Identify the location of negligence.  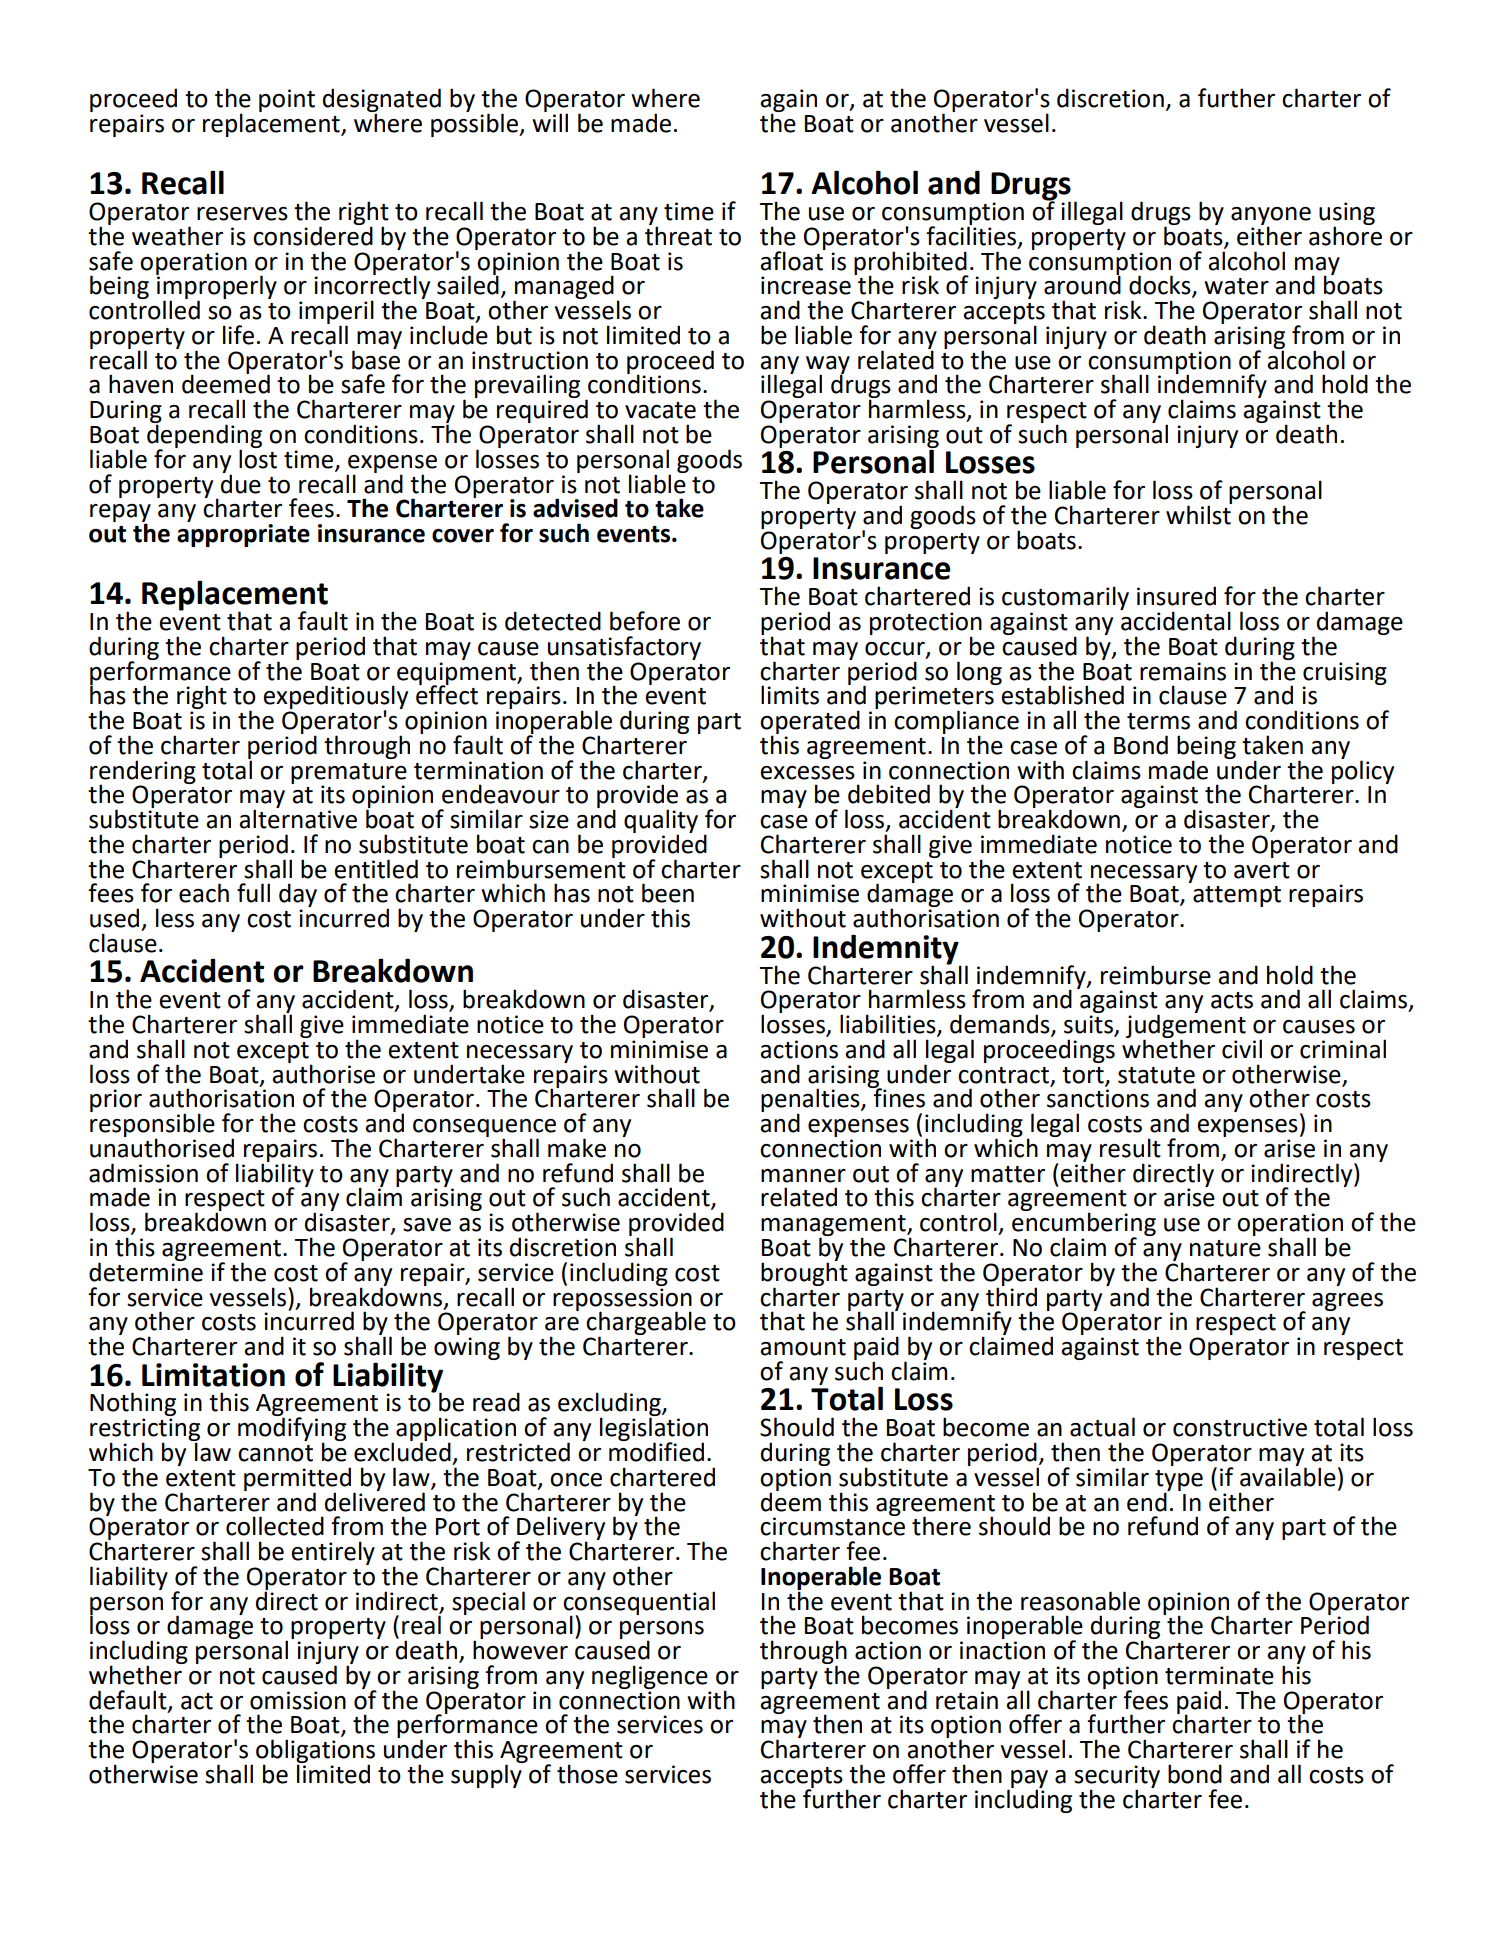
(650, 1677).
